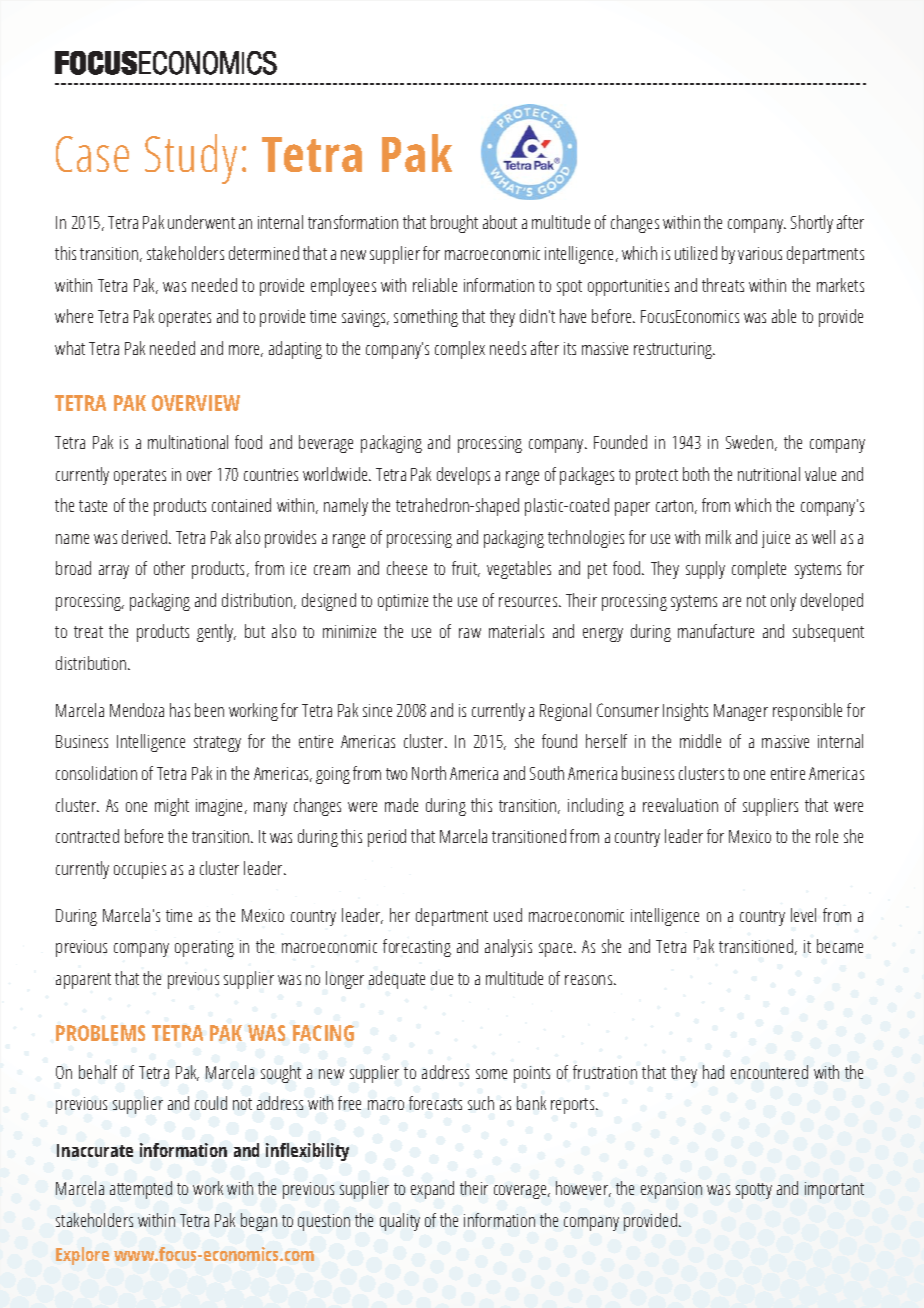 Image resolution: width=924 pixels, height=1308 pixels. Describe the element at coordinates (463, 476) in the screenshot. I see `develops` at that location.
